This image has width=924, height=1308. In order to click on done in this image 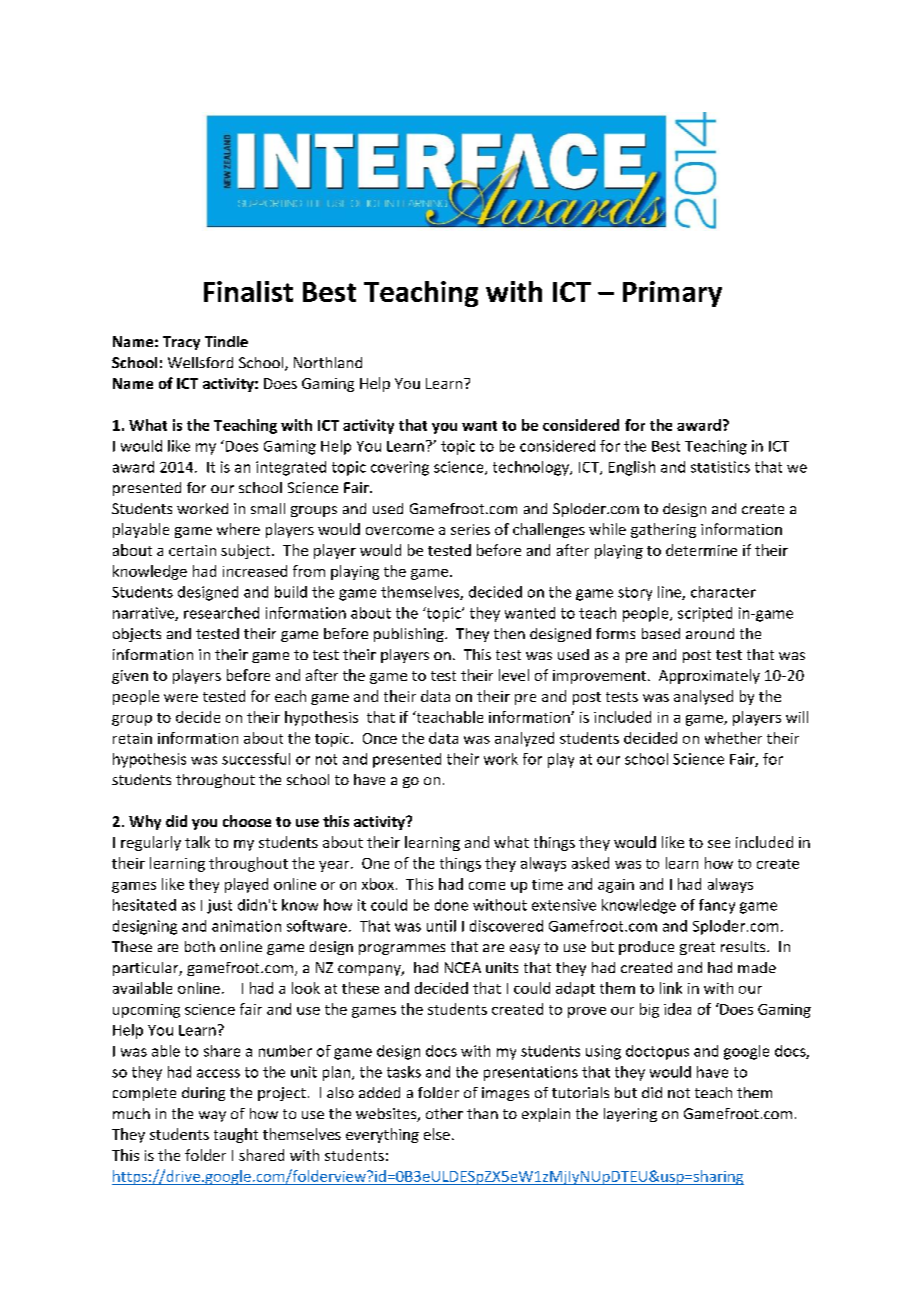, I will do `click(451, 905)`.
